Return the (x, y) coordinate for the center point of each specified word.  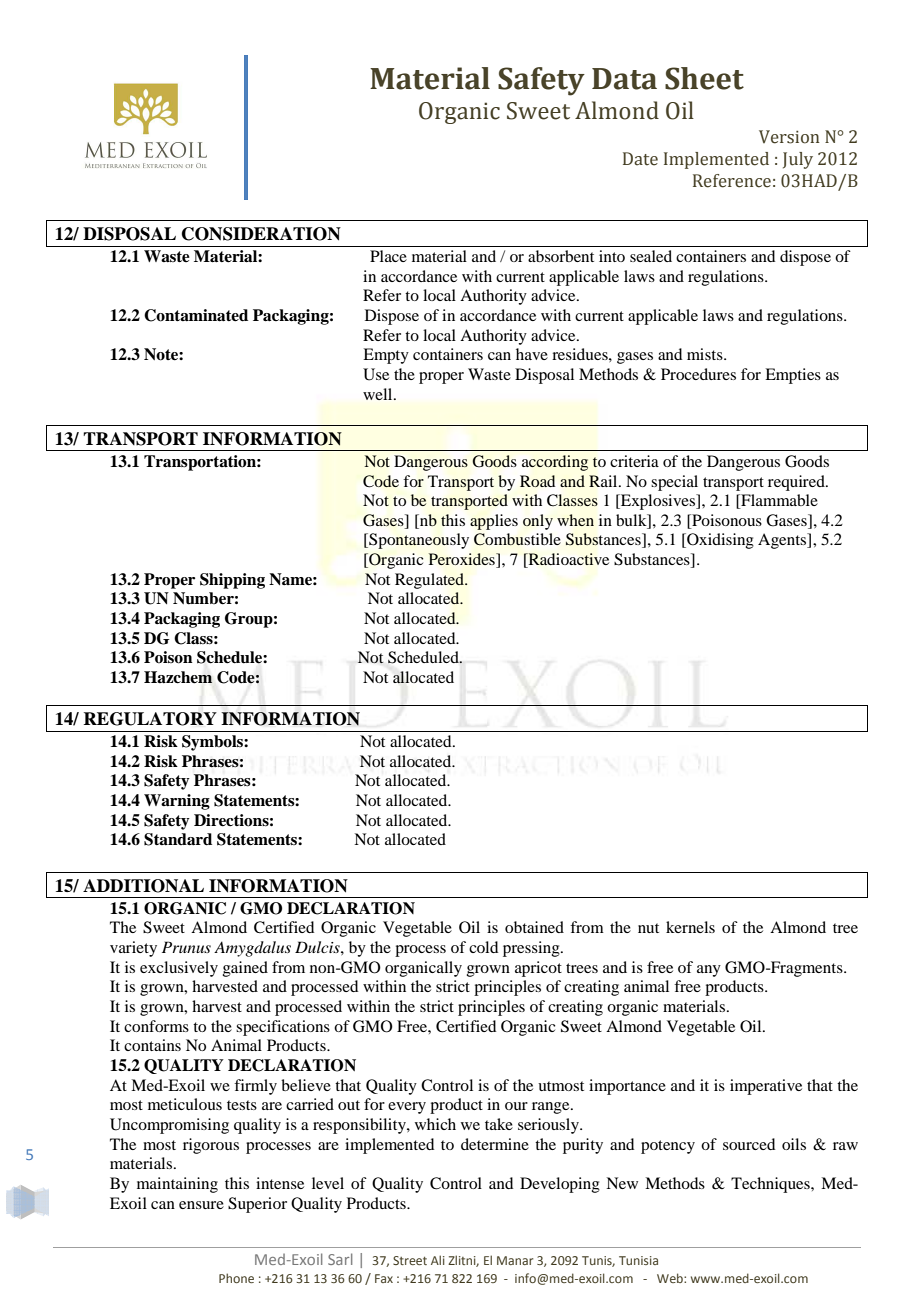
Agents (783, 541)
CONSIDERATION (261, 234)
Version (789, 137)
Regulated (431, 581)
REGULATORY (150, 719)
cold (483, 947)
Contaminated (196, 315)
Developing (560, 1185)
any (709, 971)
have (532, 354)
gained (245, 969)
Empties (793, 376)
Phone (236, 1278)
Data (624, 79)
